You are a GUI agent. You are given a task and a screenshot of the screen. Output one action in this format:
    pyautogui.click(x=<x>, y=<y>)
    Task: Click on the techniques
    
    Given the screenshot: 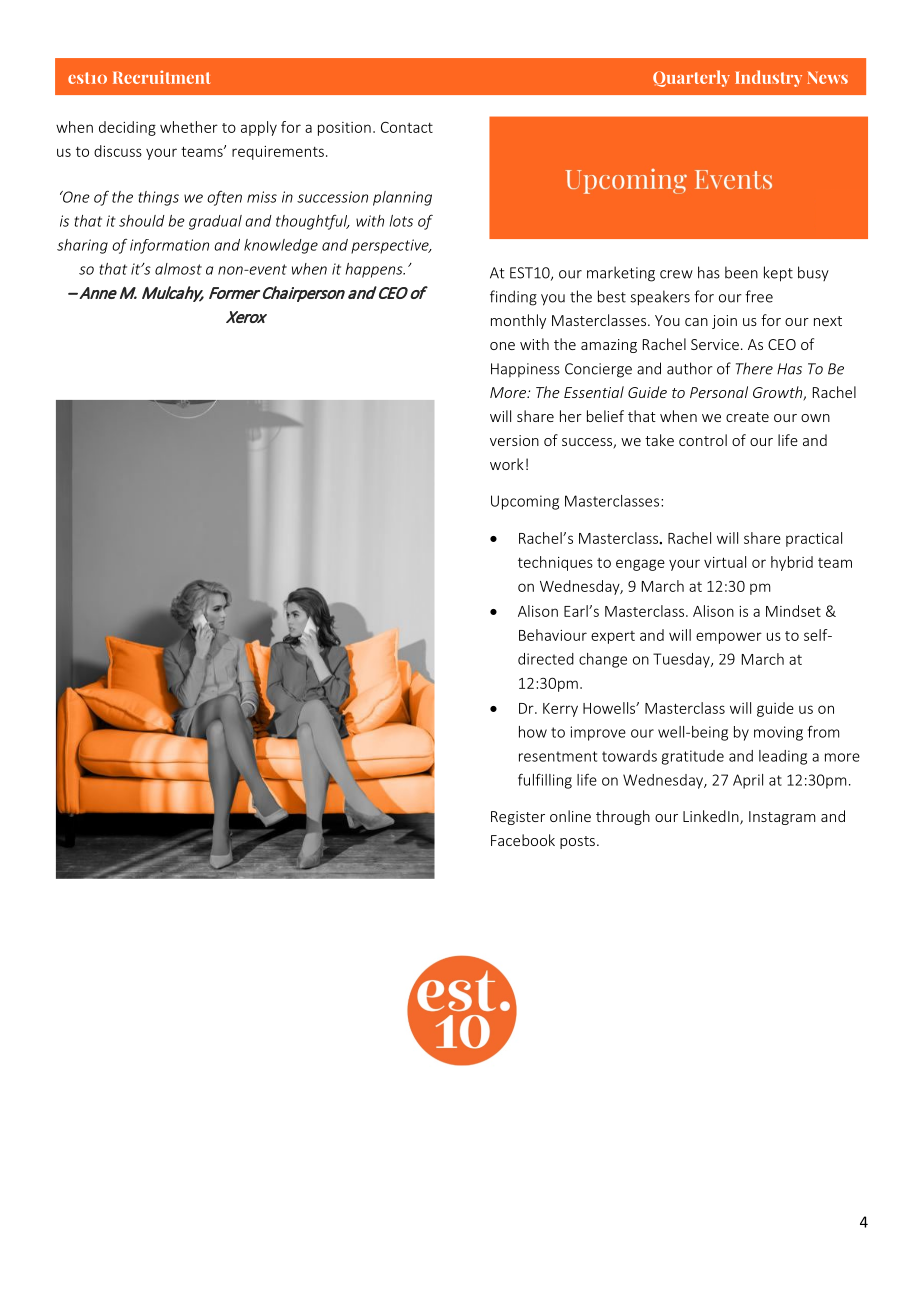 What is the action you would take?
    pyautogui.click(x=555, y=563)
